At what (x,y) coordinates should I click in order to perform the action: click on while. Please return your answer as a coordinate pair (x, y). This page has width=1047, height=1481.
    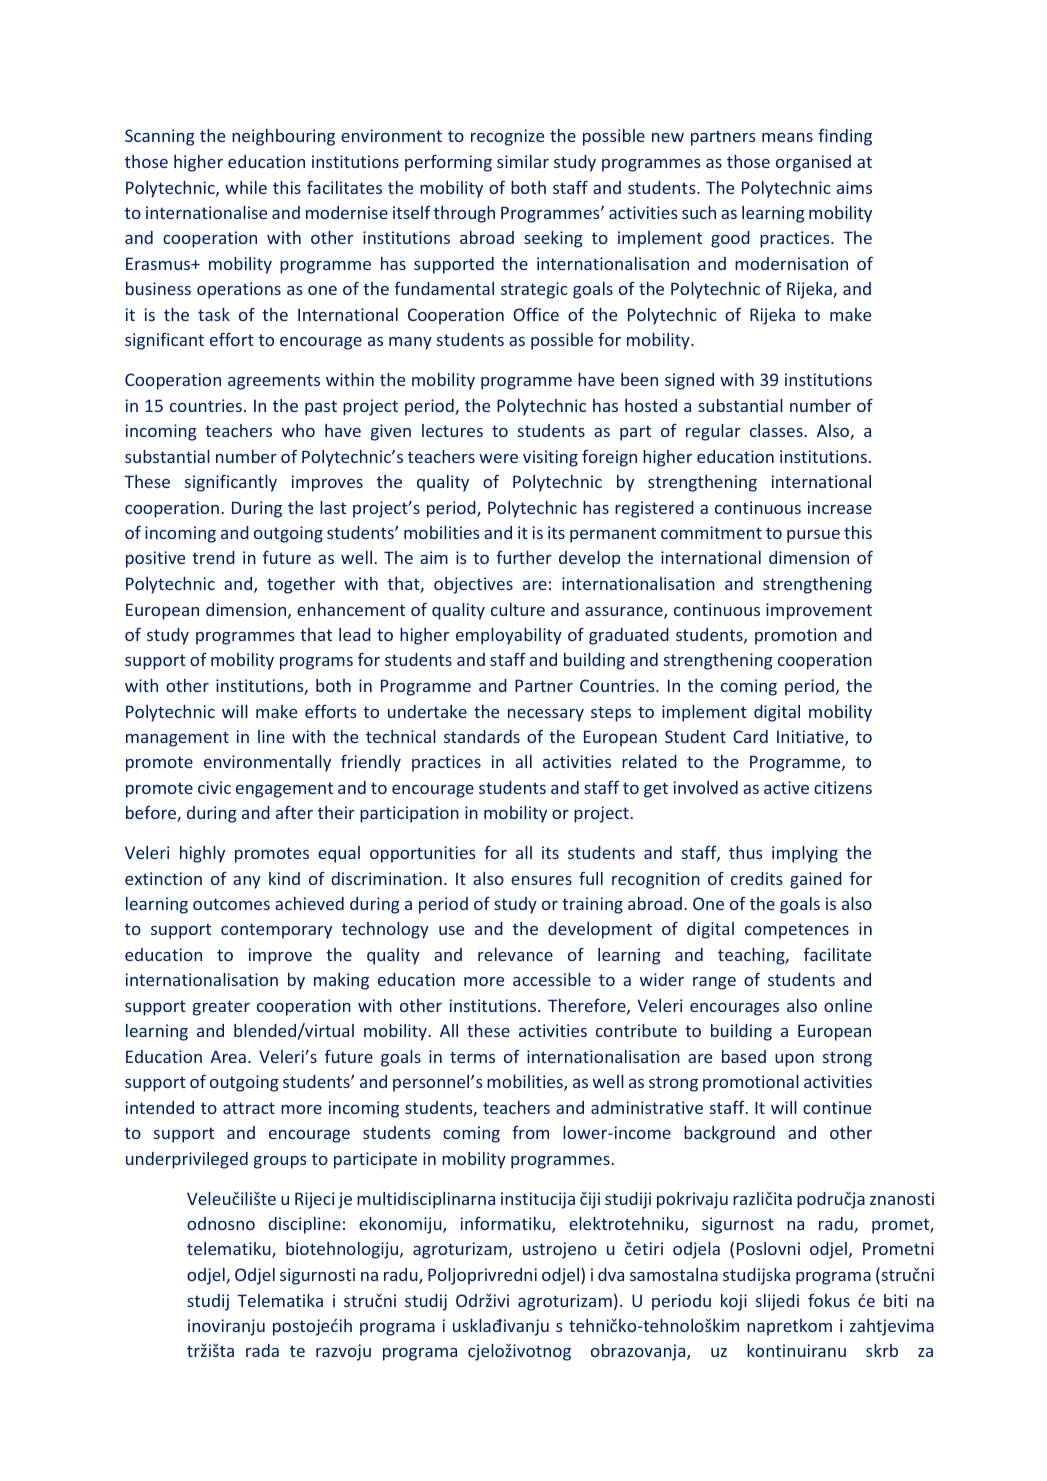
    Looking at the image, I should click on (246, 187).
